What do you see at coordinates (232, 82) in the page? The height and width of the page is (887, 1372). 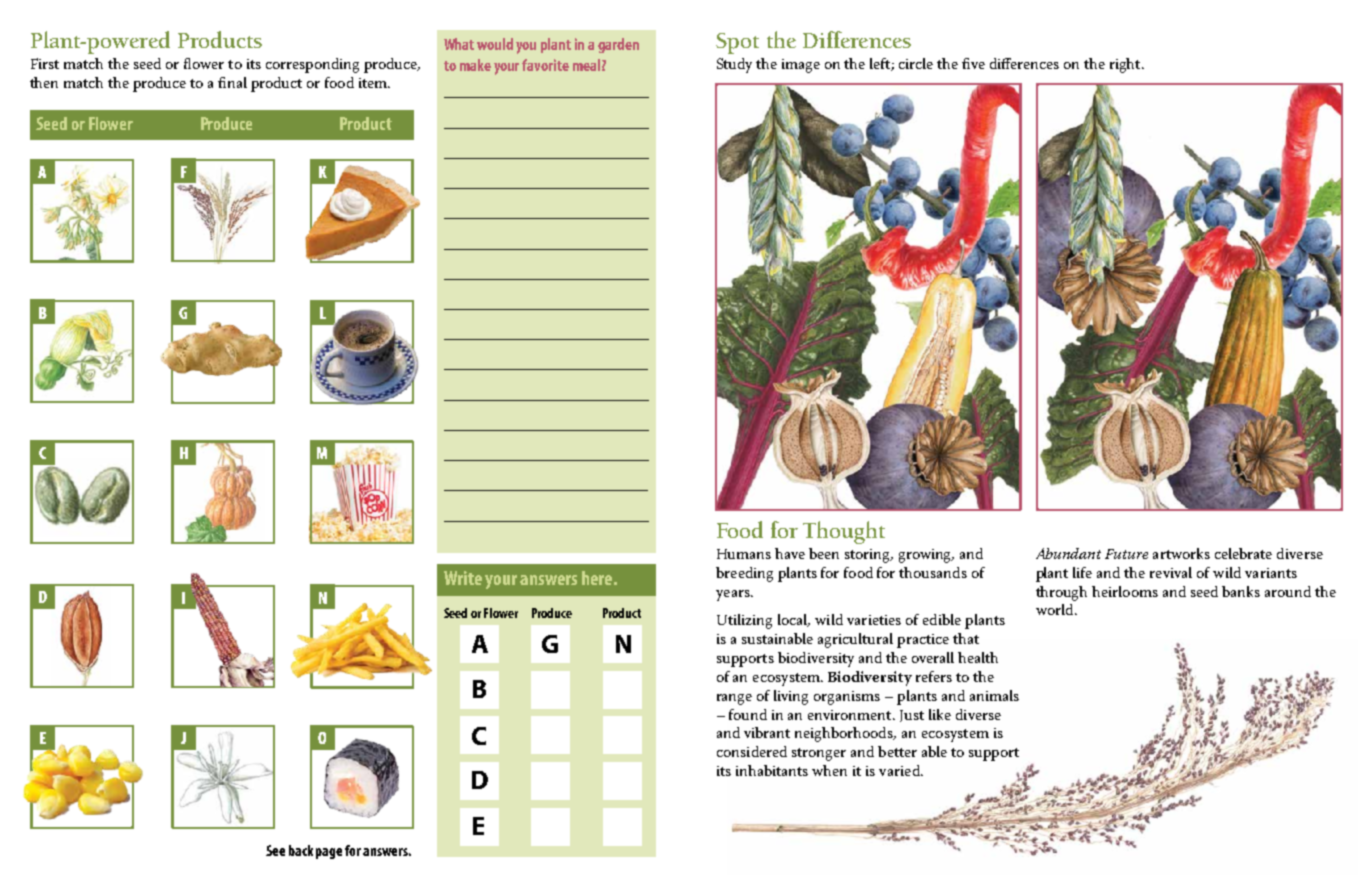 I see `final` at bounding box center [232, 82].
